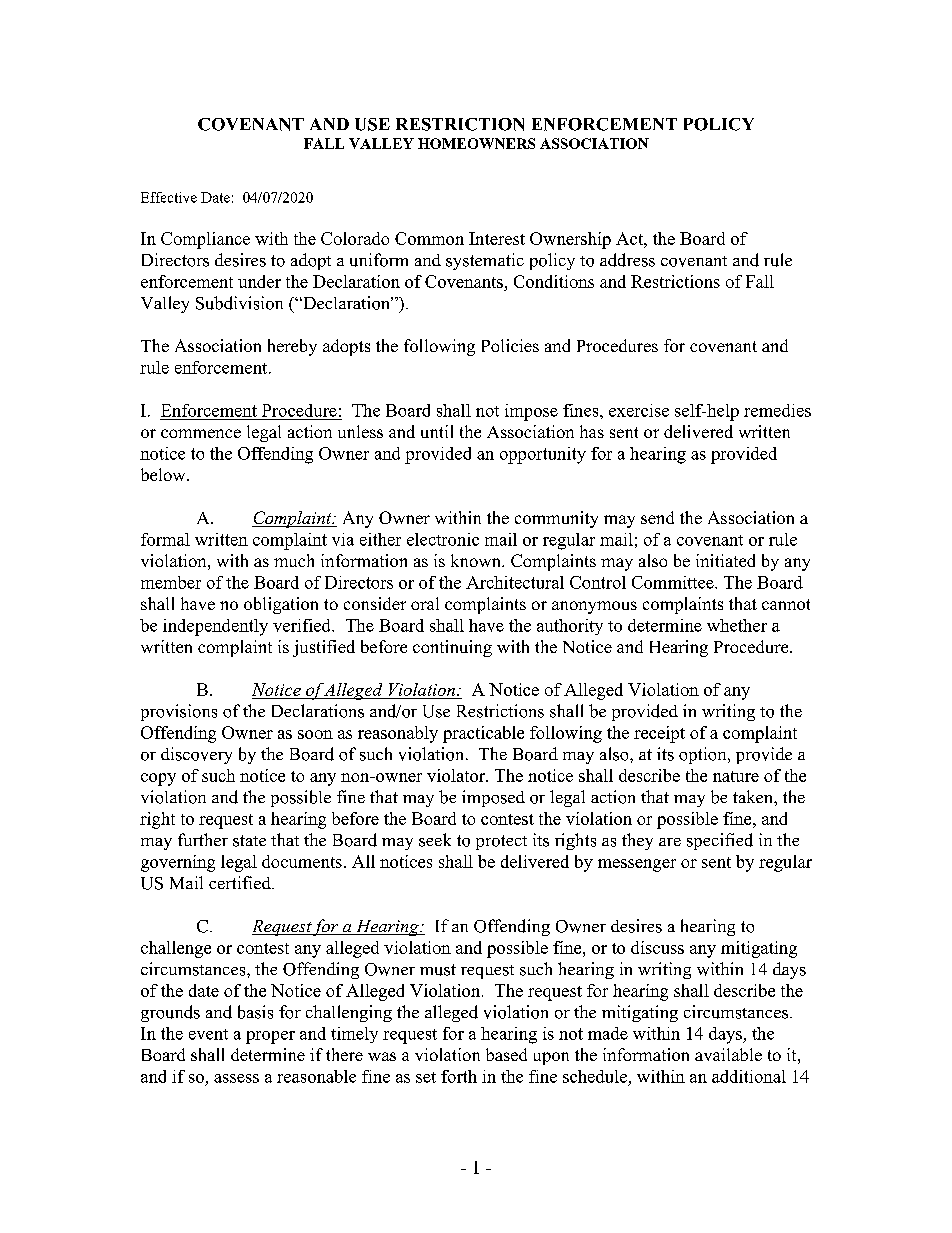 The height and width of the document is (1233, 952). Describe the element at coordinates (627, 260) in the document. I see `address` at that location.
